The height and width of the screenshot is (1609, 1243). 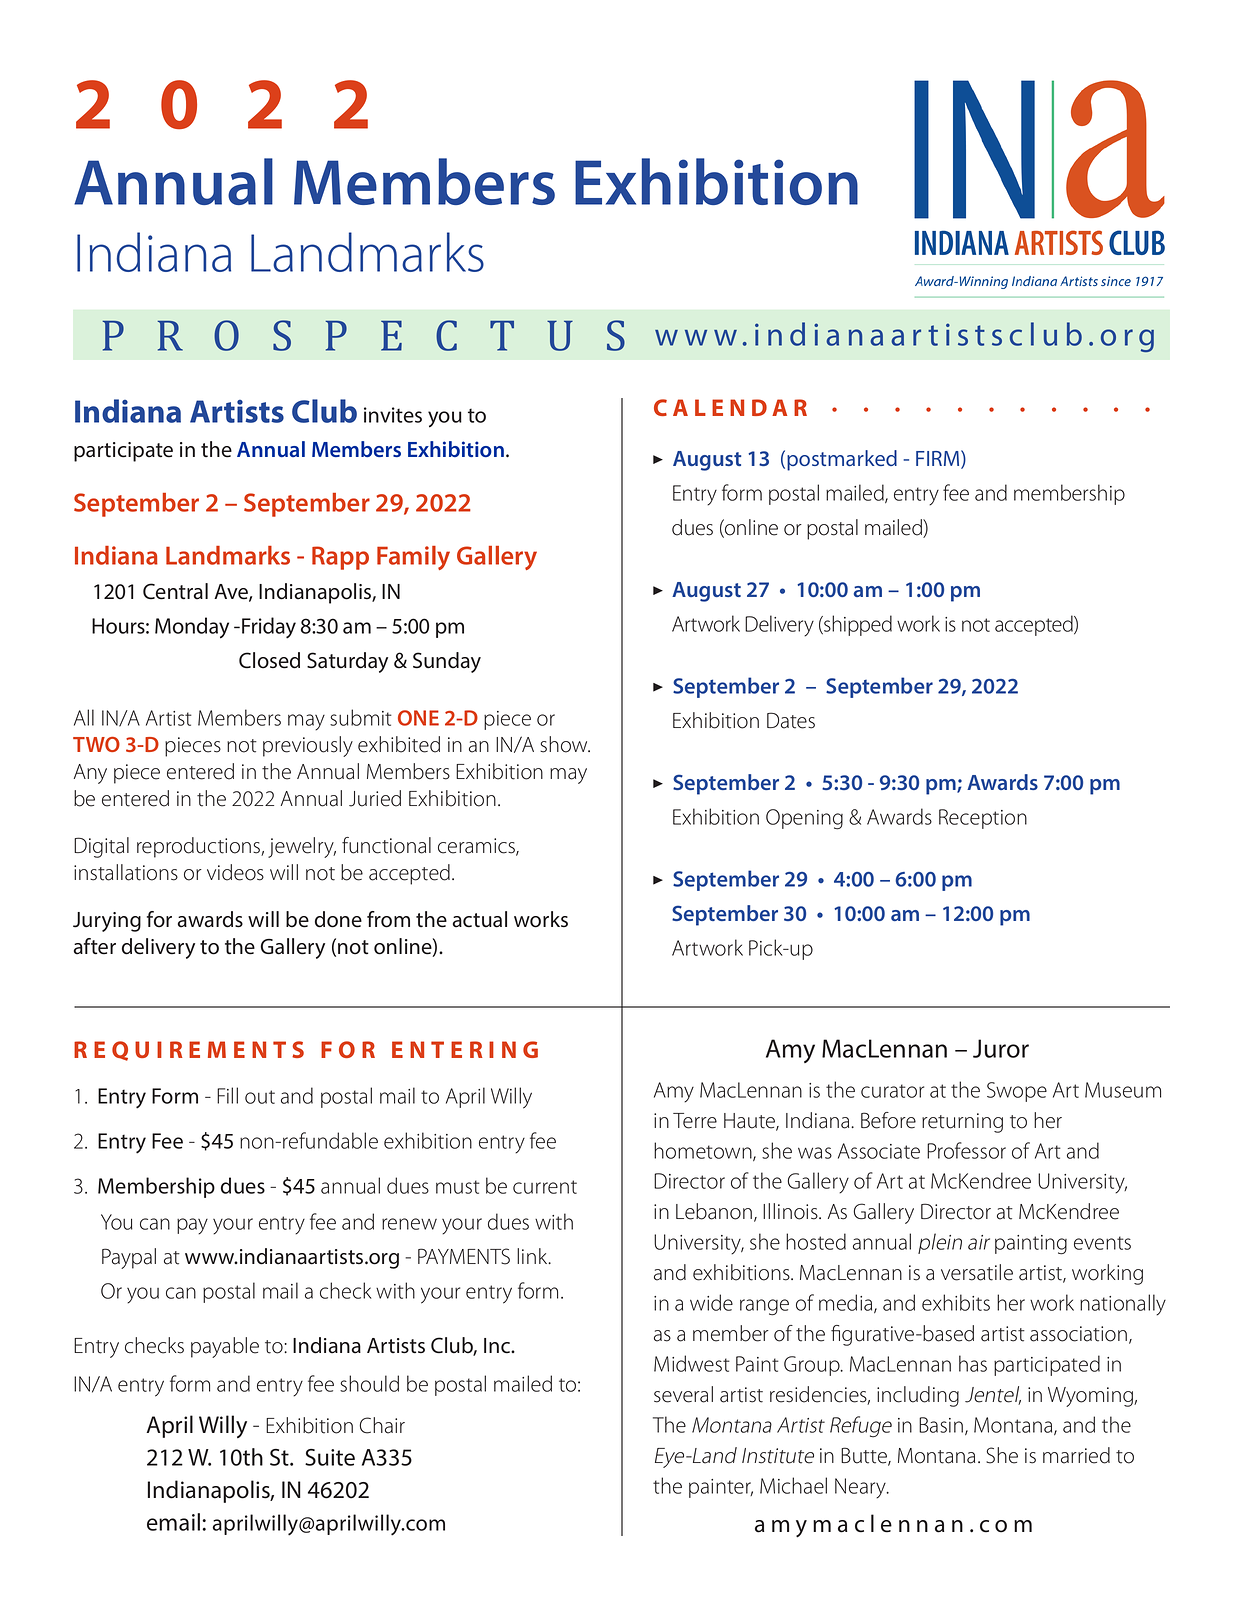 I want to click on shipped, so click(x=857, y=625).
